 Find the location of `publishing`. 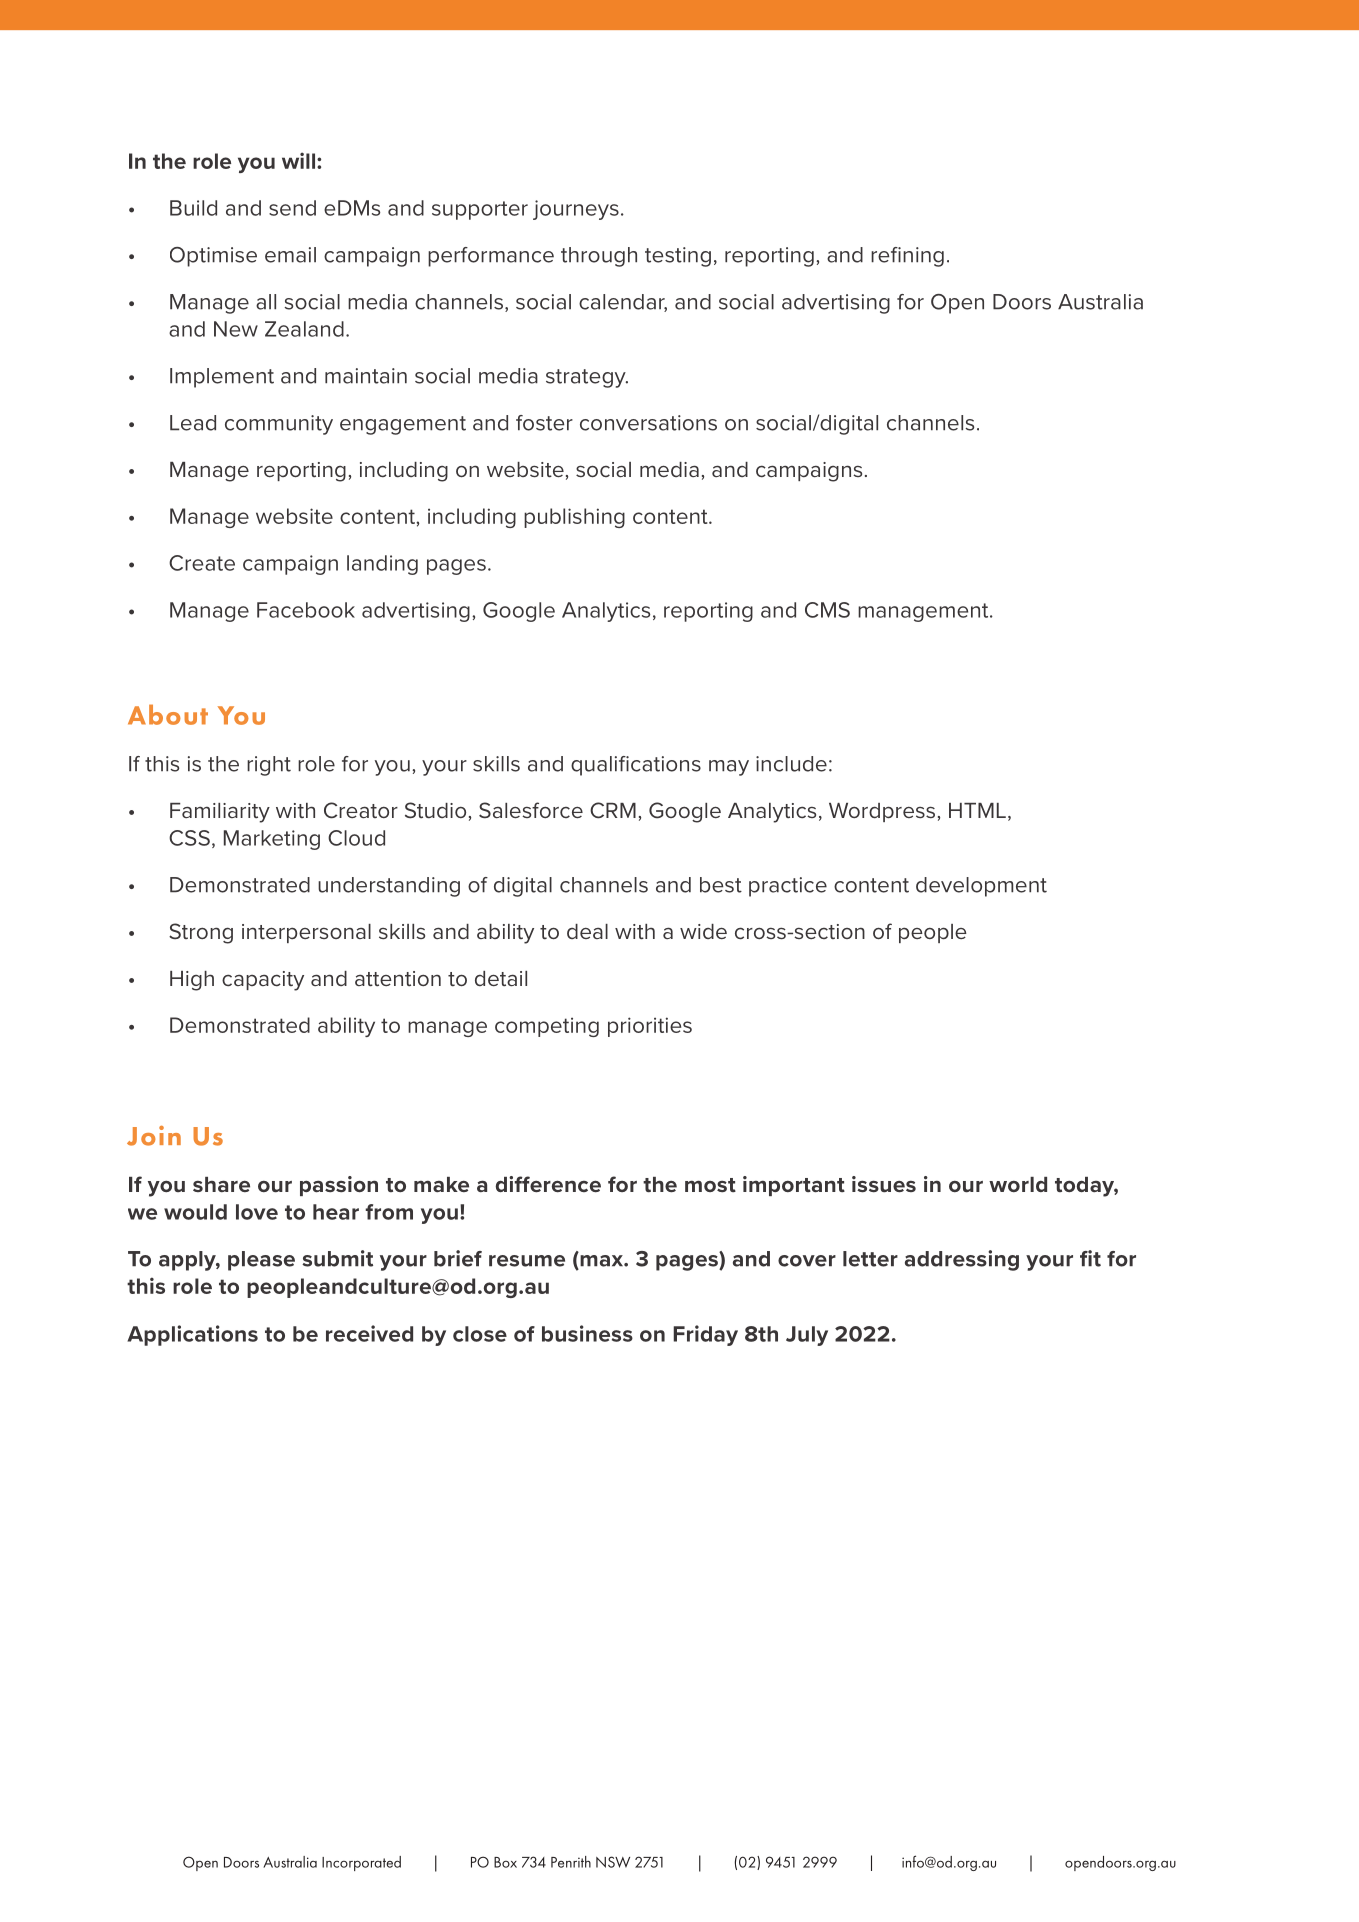

publishing is located at coordinates (574, 518).
